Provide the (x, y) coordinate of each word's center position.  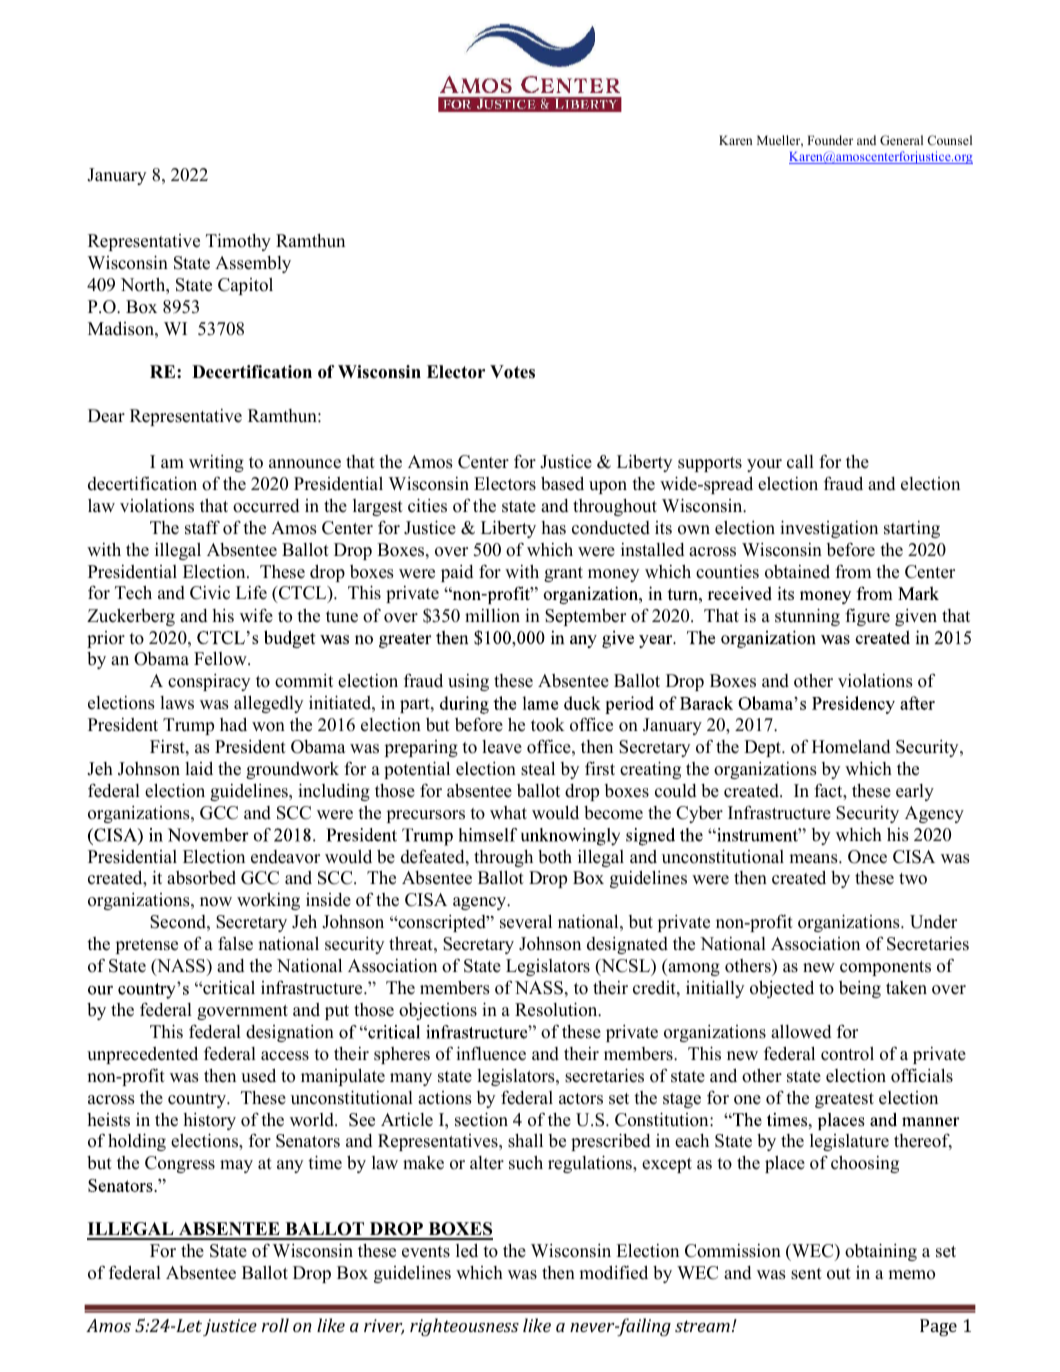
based (562, 483)
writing (216, 463)
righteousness (464, 1327)
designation (290, 1033)
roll (275, 1325)
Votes (512, 372)
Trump (188, 726)
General (901, 140)
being (860, 989)
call (800, 461)
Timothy (238, 242)
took (548, 725)
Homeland (851, 746)
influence (491, 1053)
